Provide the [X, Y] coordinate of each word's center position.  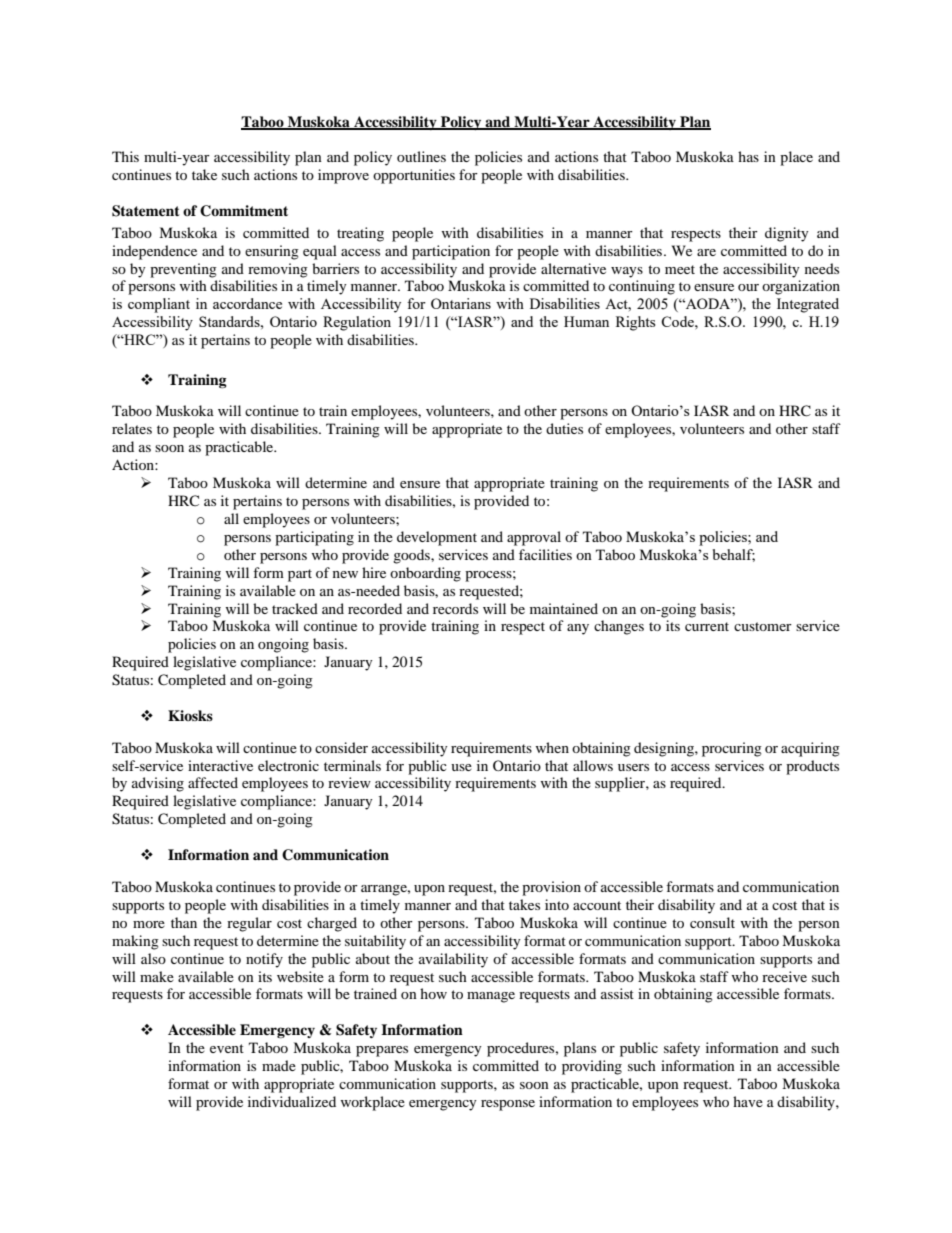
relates [132, 428]
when [552, 747]
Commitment [244, 211]
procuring [732, 749]
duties [564, 428]
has [748, 156]
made [279, 1065]
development [437, 538]
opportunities [414, 176]
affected [213, 782]
